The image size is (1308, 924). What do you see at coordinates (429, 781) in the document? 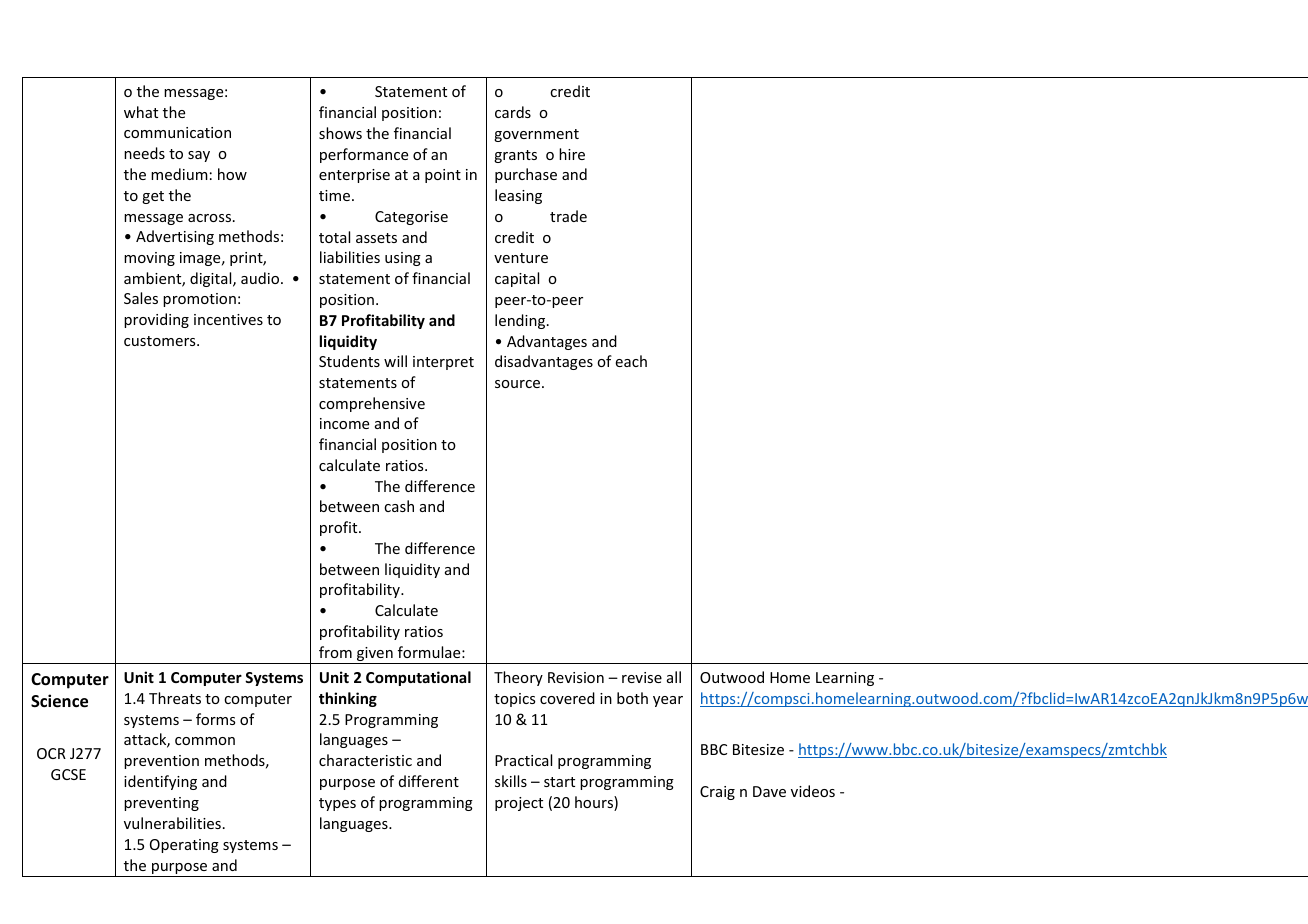
I see `different` at bounding box center [429, 781].
